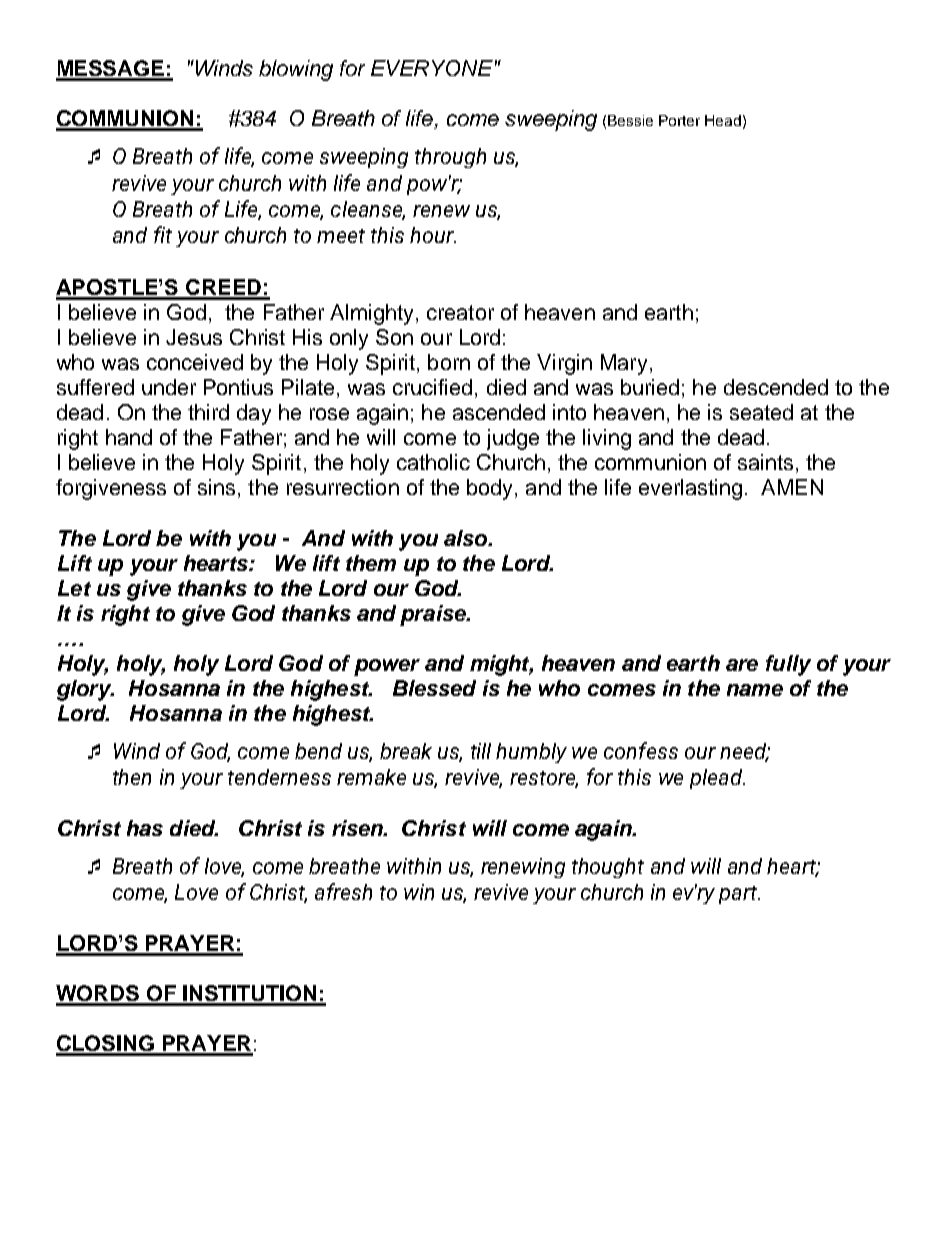  I want to click on are, so click(742, 665).
